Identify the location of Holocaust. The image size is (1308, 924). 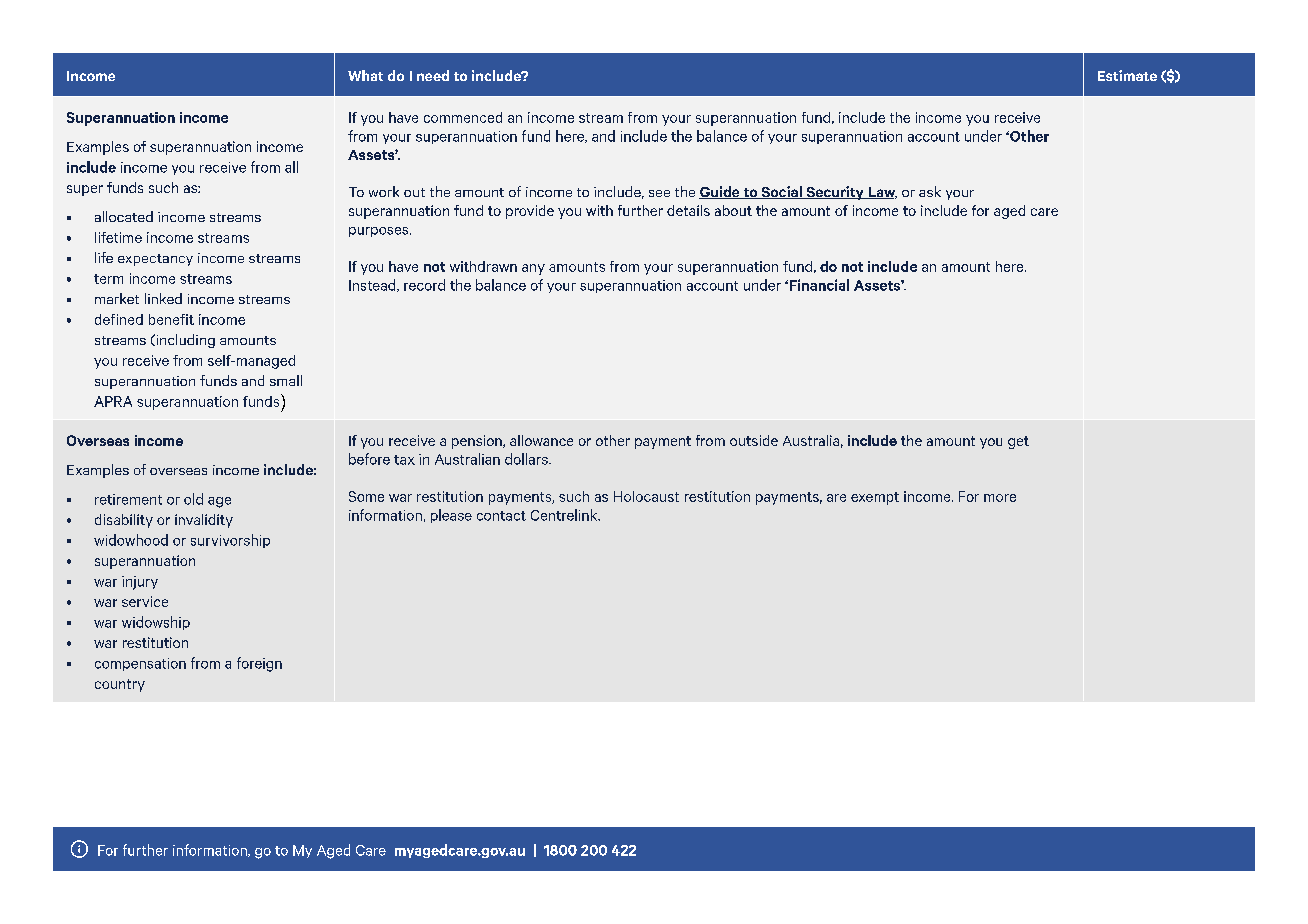
(646, 496).
